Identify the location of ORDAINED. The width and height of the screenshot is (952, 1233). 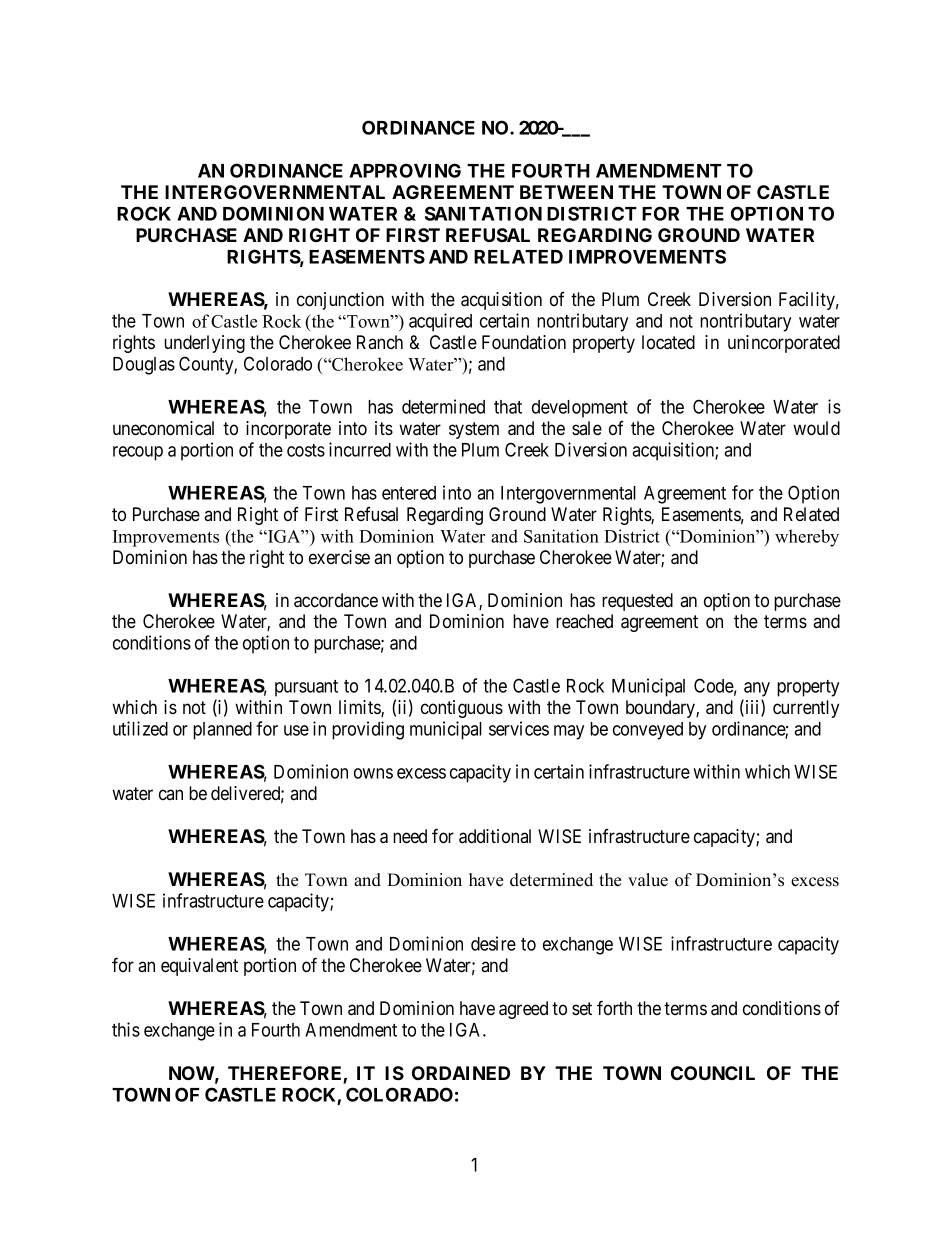
(461, 1073).
